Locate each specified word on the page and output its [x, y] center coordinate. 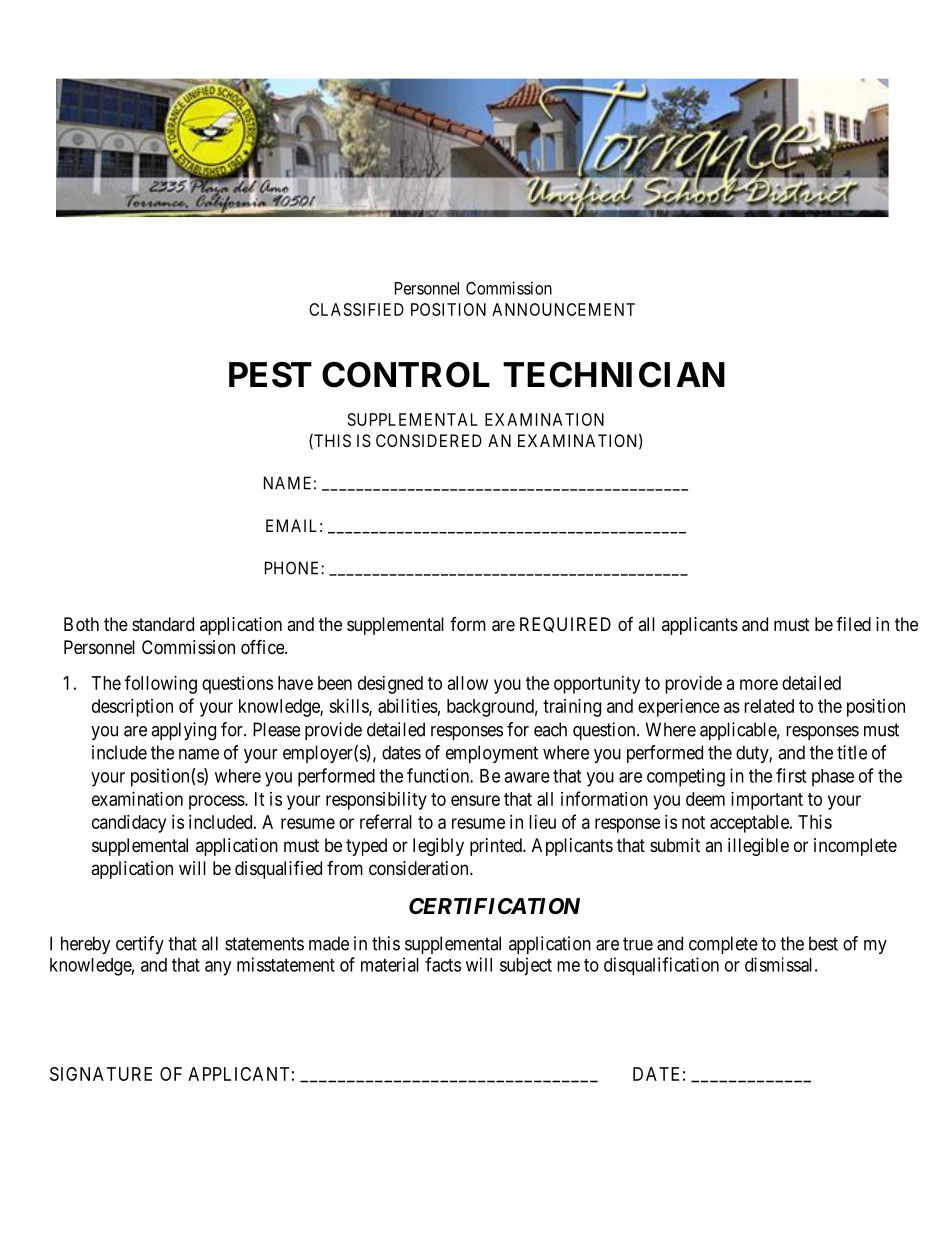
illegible [758, 847]
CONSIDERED [429, 440]
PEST [270, 375]
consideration [420, 868]
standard [163, 624]
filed [853, 624]
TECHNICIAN [614, 375]
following [161, 684]
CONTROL [406, 375]
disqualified [278, 869]
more [759, 684]
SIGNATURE [101, 1074]
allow [468, 683]
